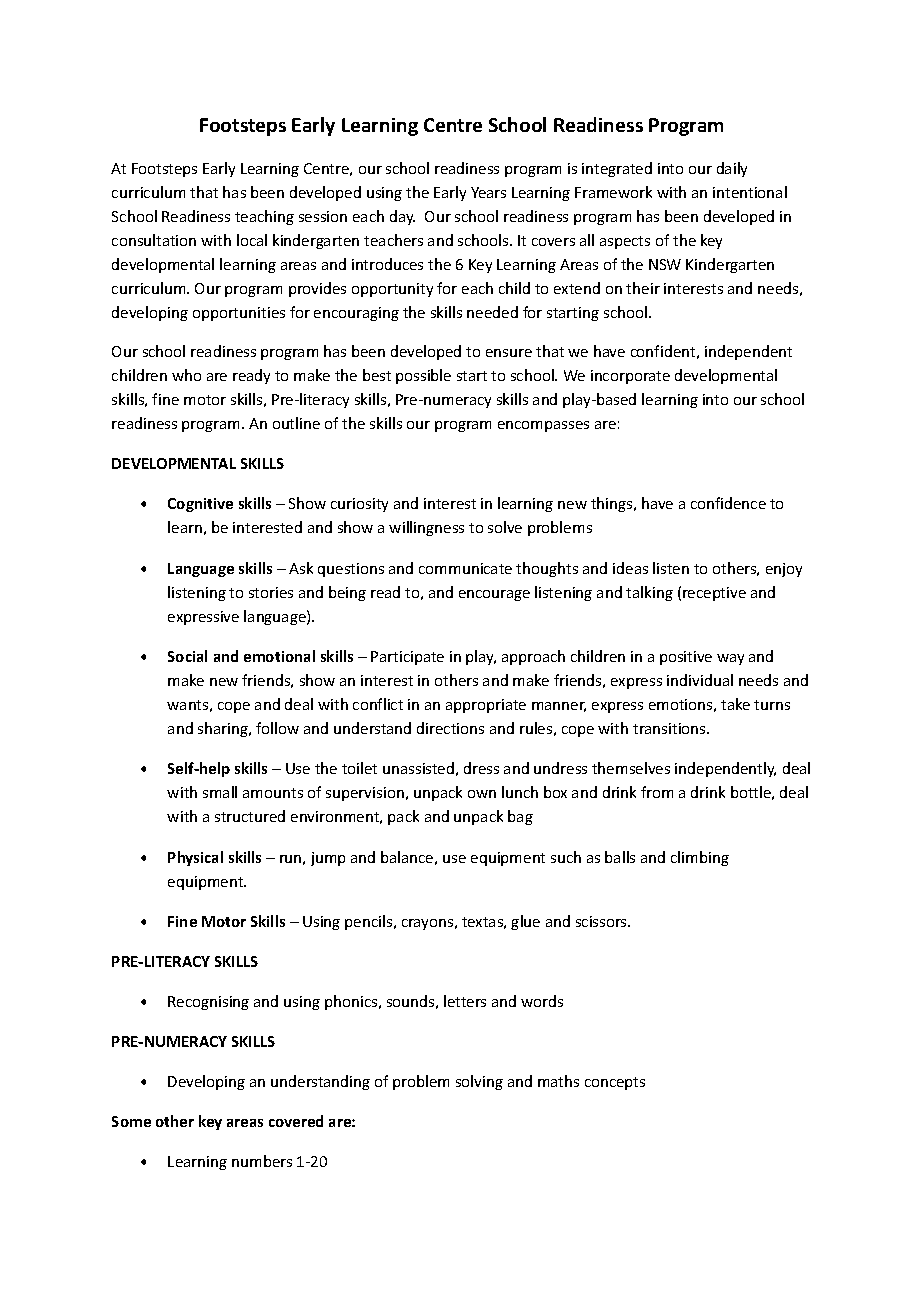 This page has width=924, height=1308. What do you see at coordinates (262, 1161) in the page?
I see `numbers` at bounding box center [262, 1161].
